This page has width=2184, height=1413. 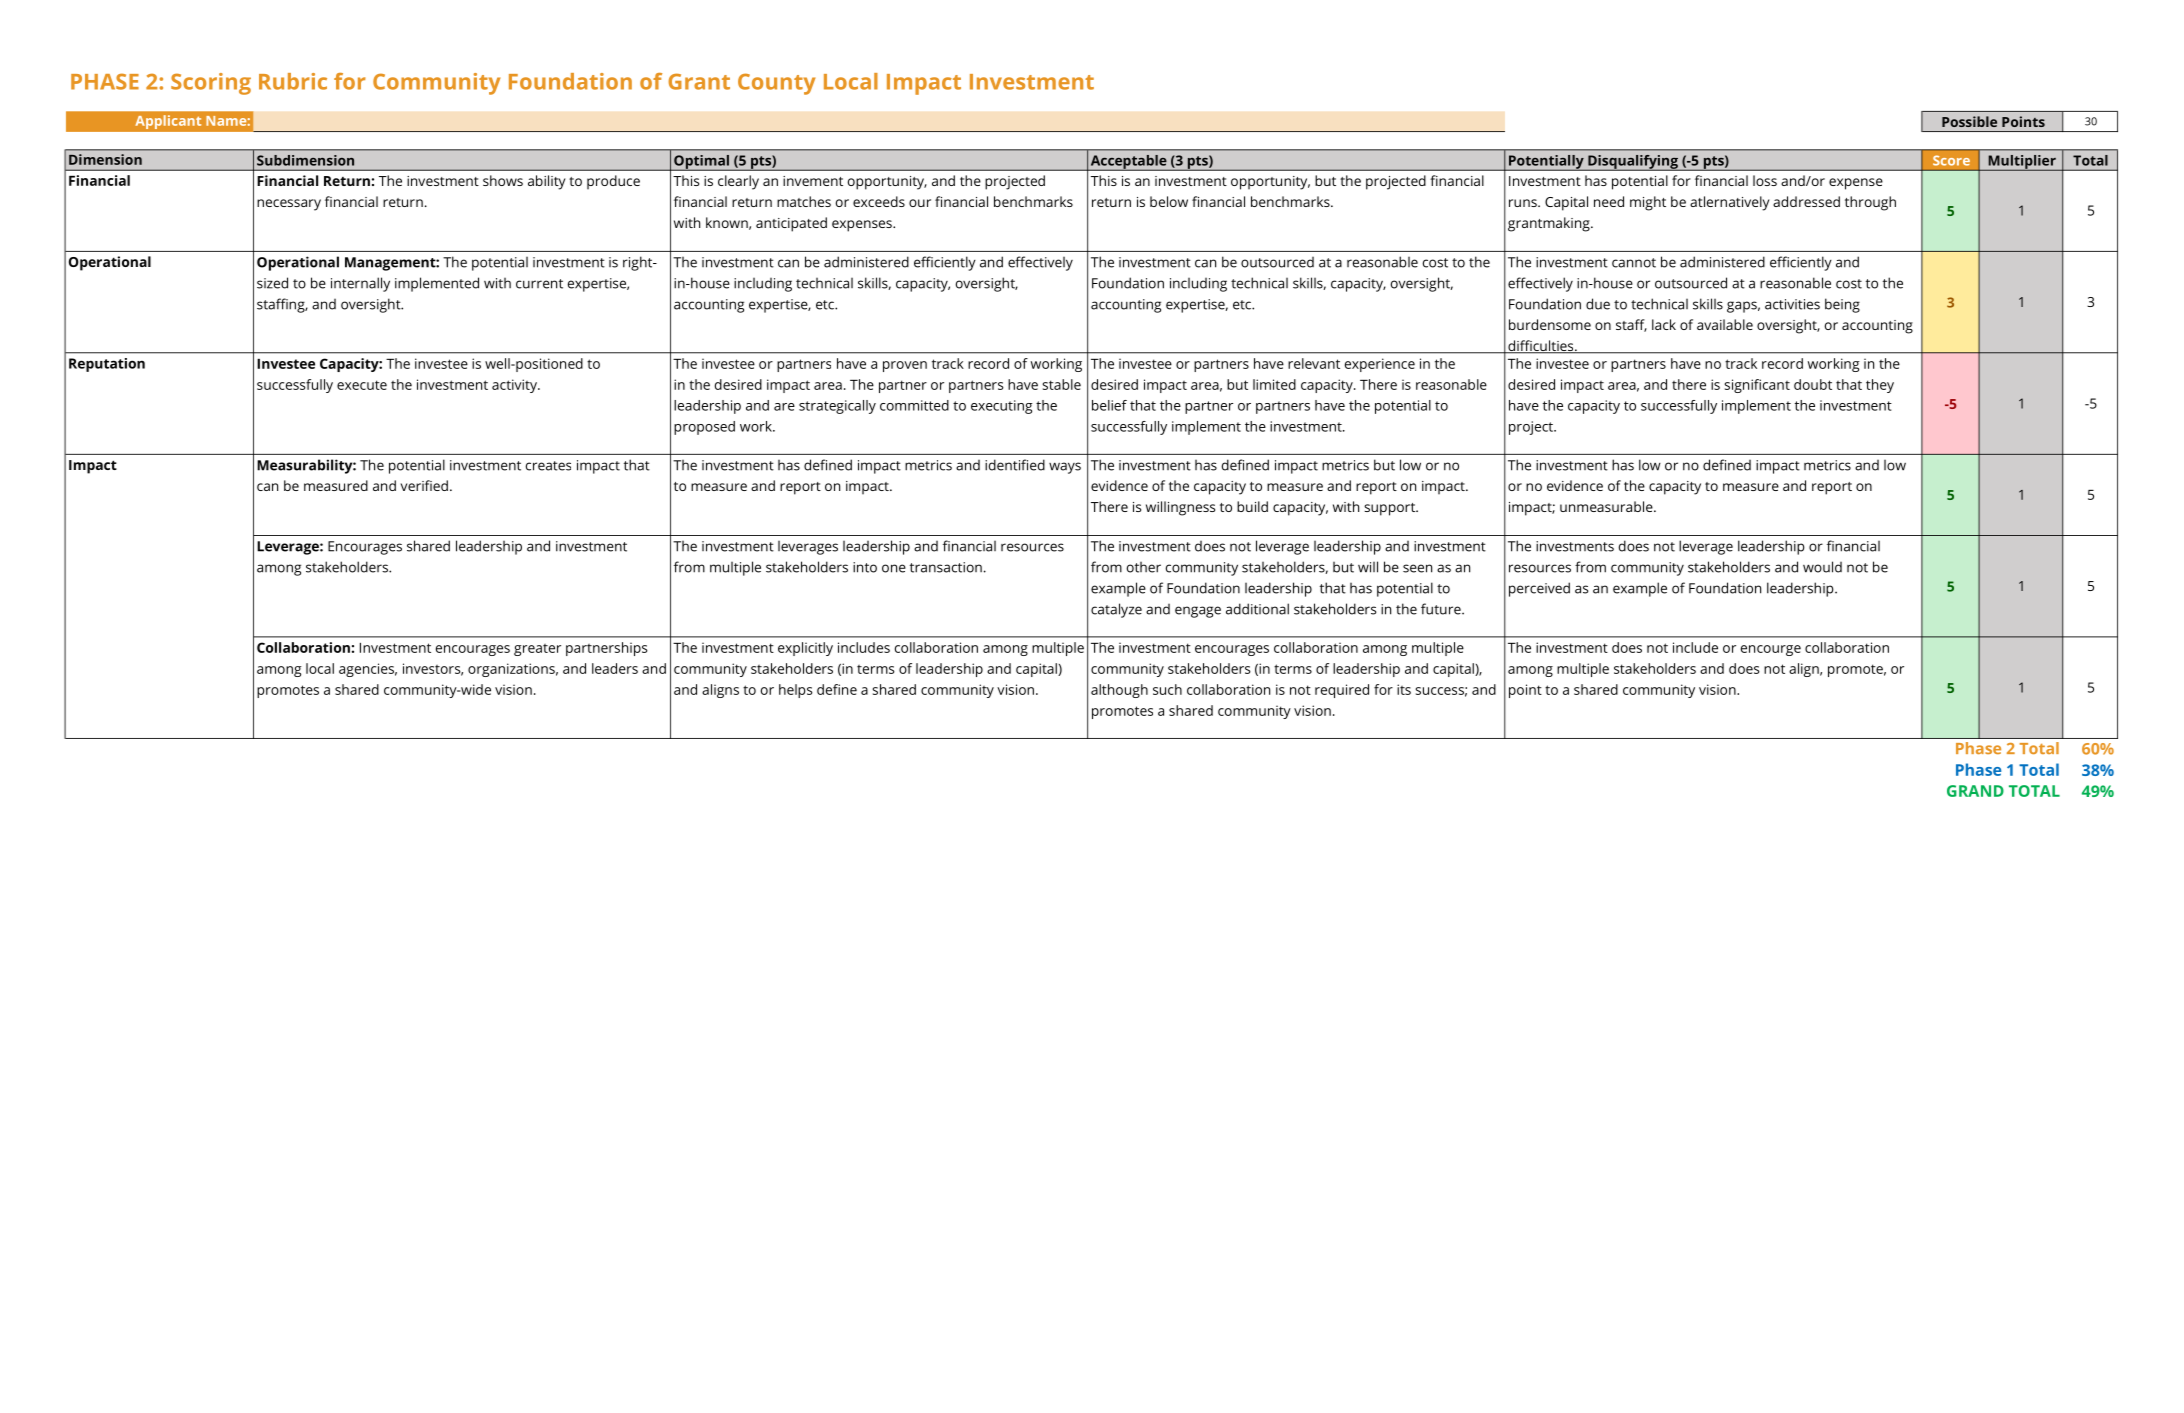 What do you see at coordinates (1969, 121) in the page?
I see `Possible` at bounding box center [1969, 121].
